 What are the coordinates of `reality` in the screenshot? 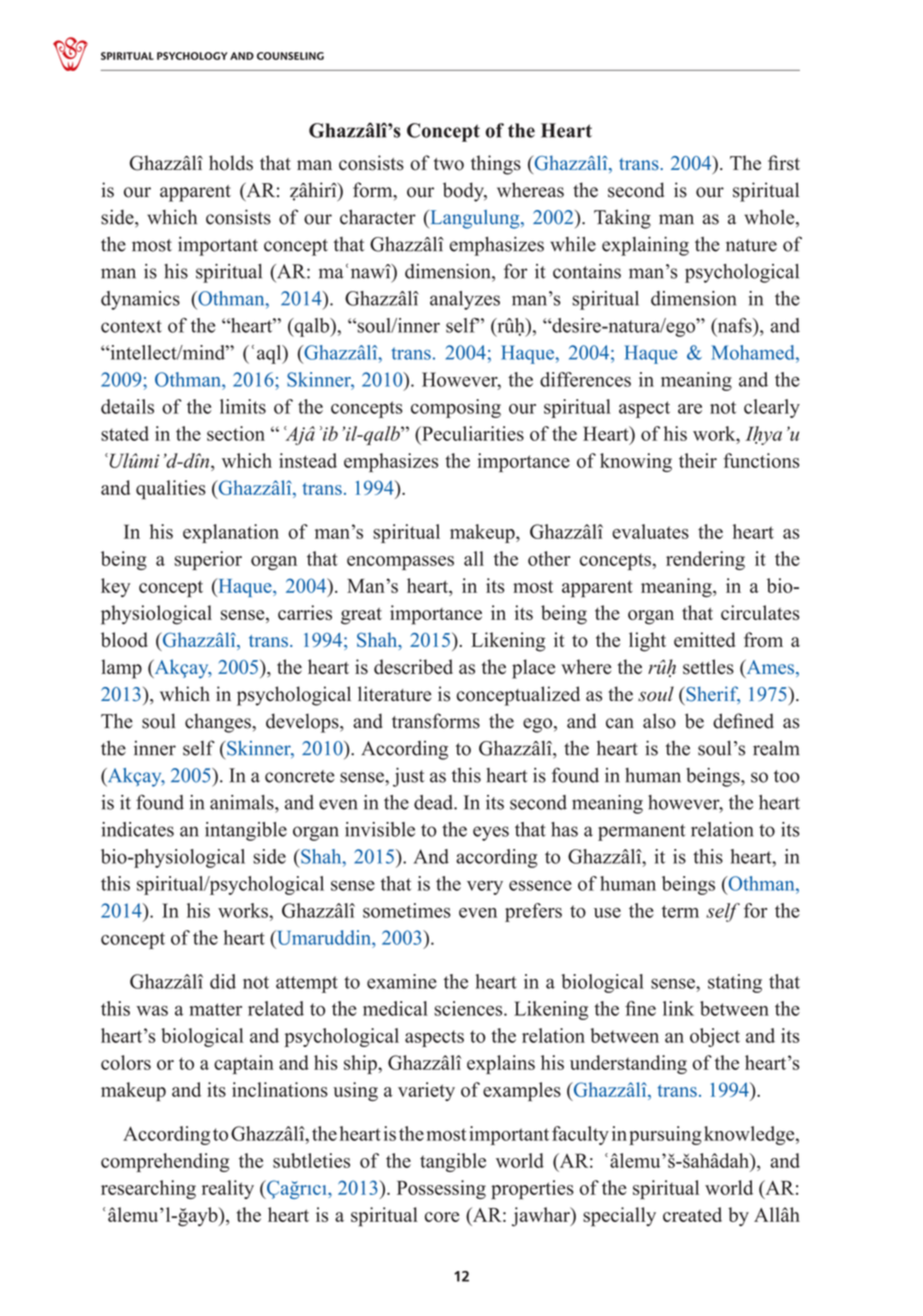 It's located at (228, 1189).
